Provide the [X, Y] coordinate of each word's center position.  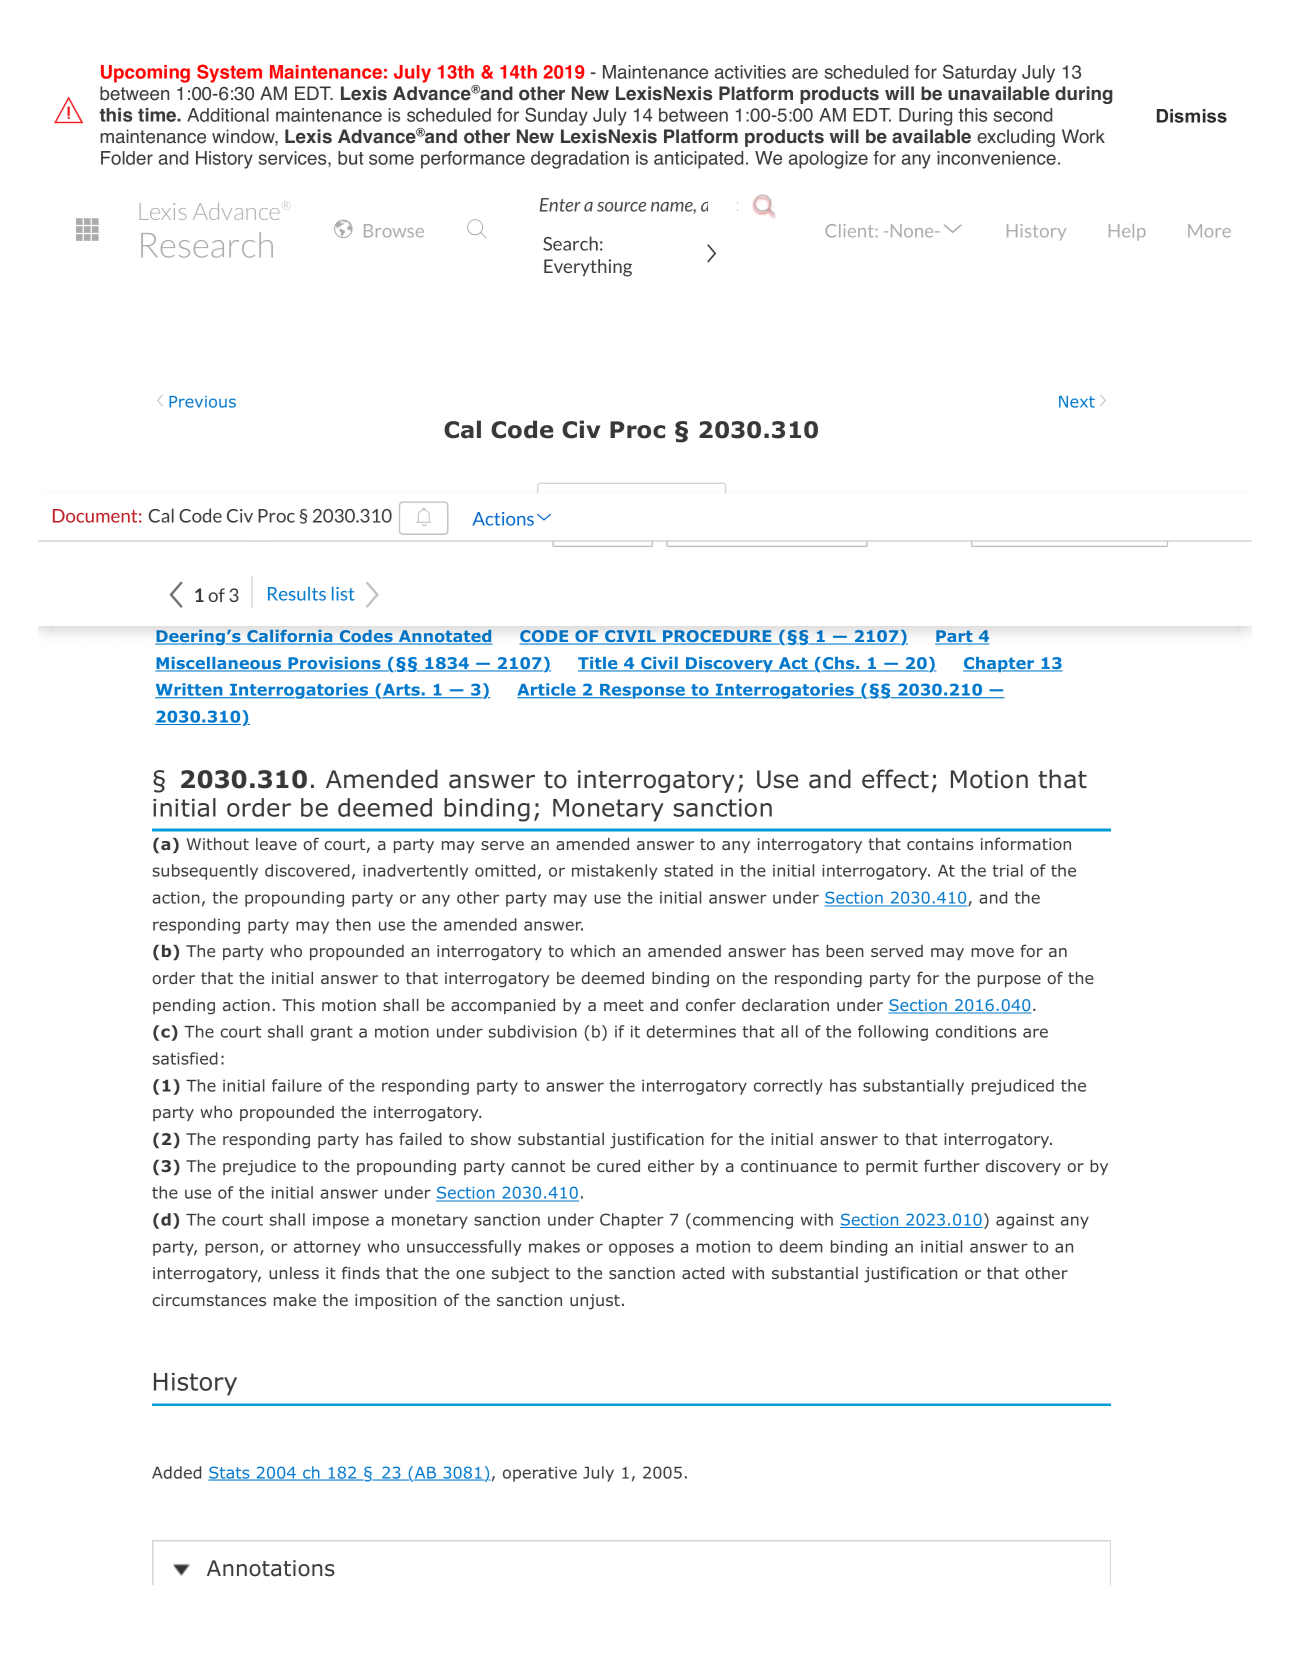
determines [691, 1031]
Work [1083, 136]
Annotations [271, 1568]
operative [540, 1474]
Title [599, 664]
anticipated [698, 160]
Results [297, 594]
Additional [228, 115]
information [1026, 843]
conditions [976, 1031]
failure [297, 1085]
